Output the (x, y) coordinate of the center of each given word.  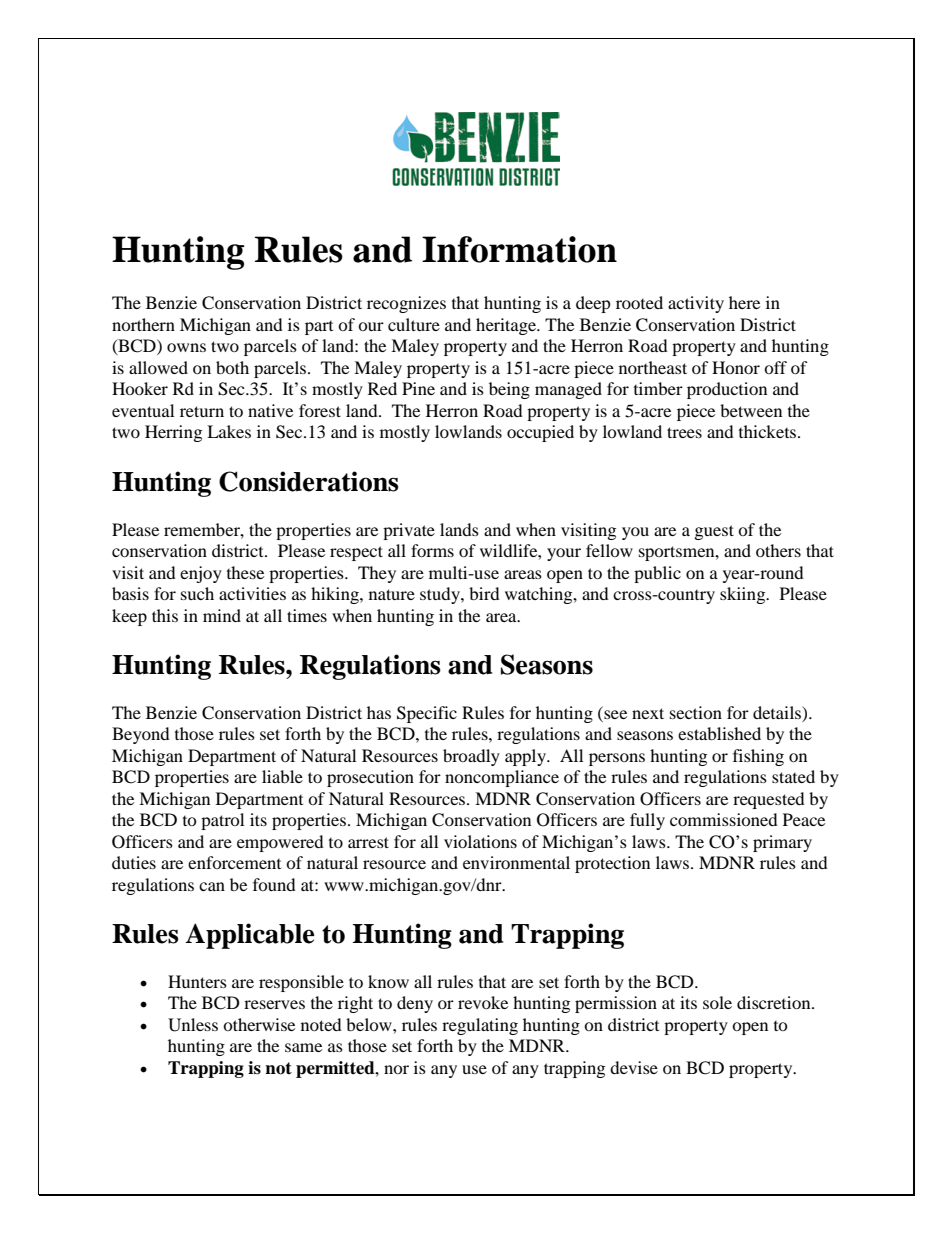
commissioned (724, 819)
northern (143, 324)
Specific (427, 714)
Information (519, 249)
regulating (480, 1026)
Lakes (229, 431)
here (744, 302)
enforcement (234, 862)
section (696, 712)
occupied (540, 433)
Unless (193, 1025)
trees (684, 432)
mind (222, 615)
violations (480, 841)
